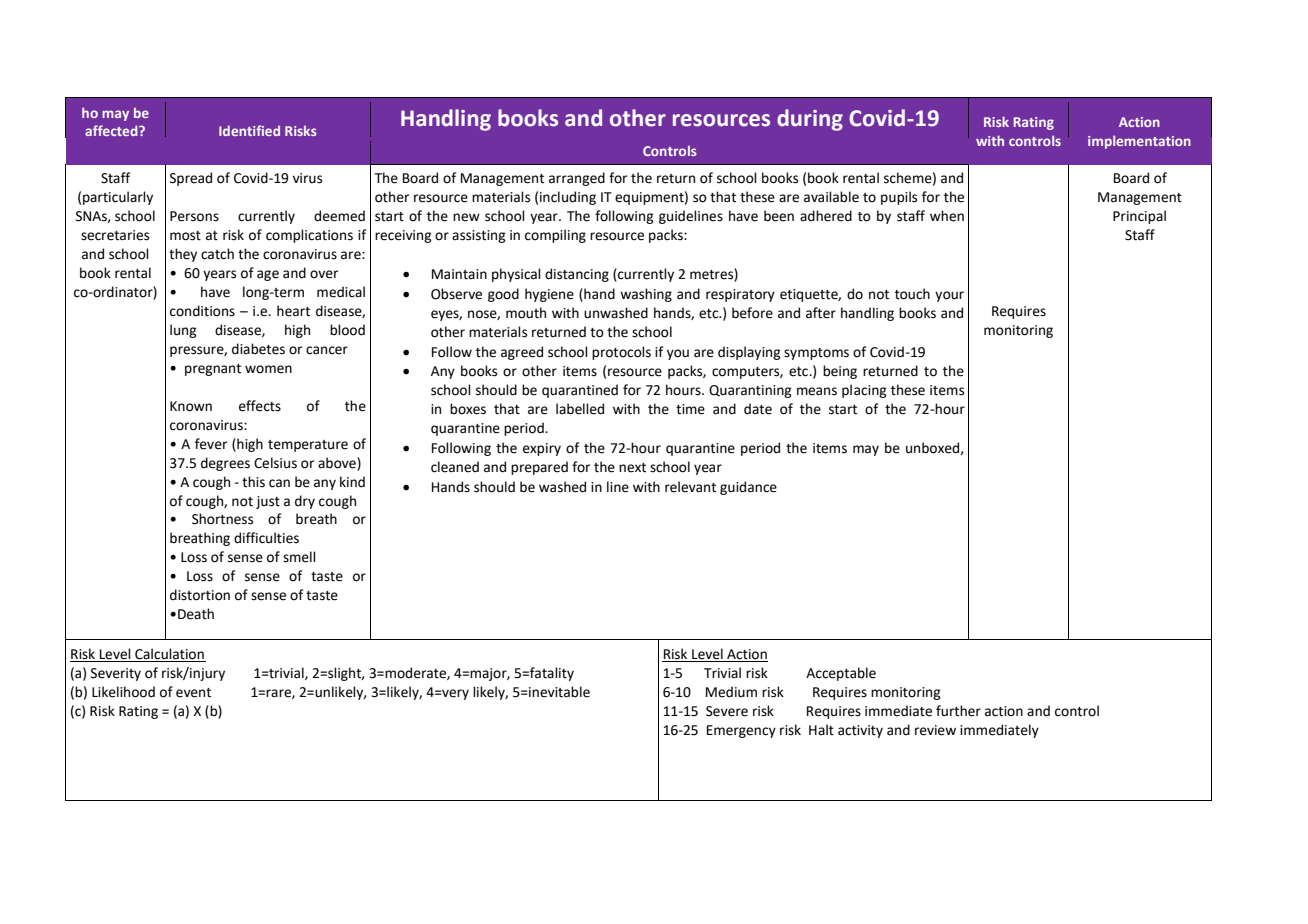 The height and width of the image is (924, 1308). What do you see at coordinates (864, 391) in the image?
I see `placing` at bounding box center [864, 391].
